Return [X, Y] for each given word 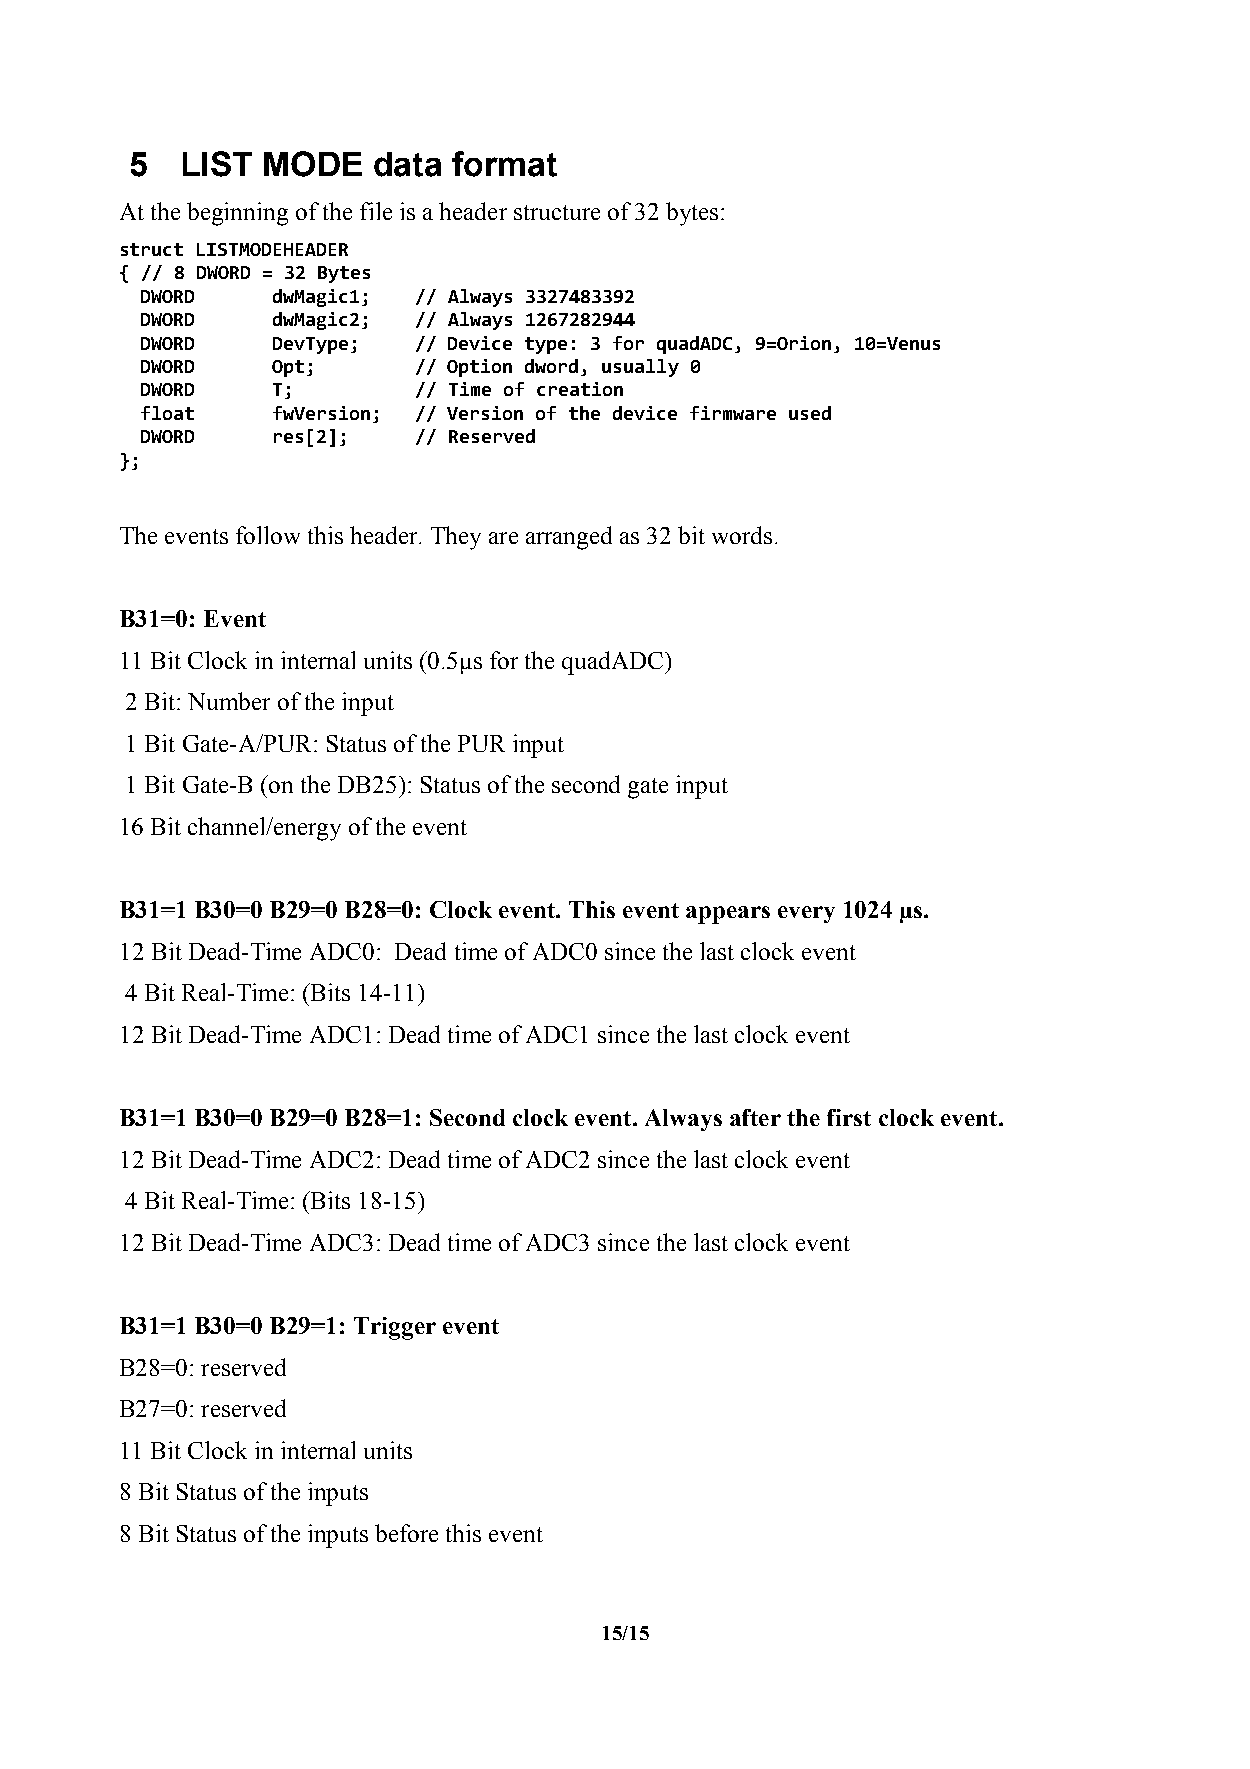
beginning [237, 214]
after [755, 1117]
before [406, 1533]
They [456, 538]
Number [229, 701]
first [849, 1117]
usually [640, 368]
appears [728, 915]
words [742, 535]
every [806, 914]
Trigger [395, 1328]
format [504, 164]
